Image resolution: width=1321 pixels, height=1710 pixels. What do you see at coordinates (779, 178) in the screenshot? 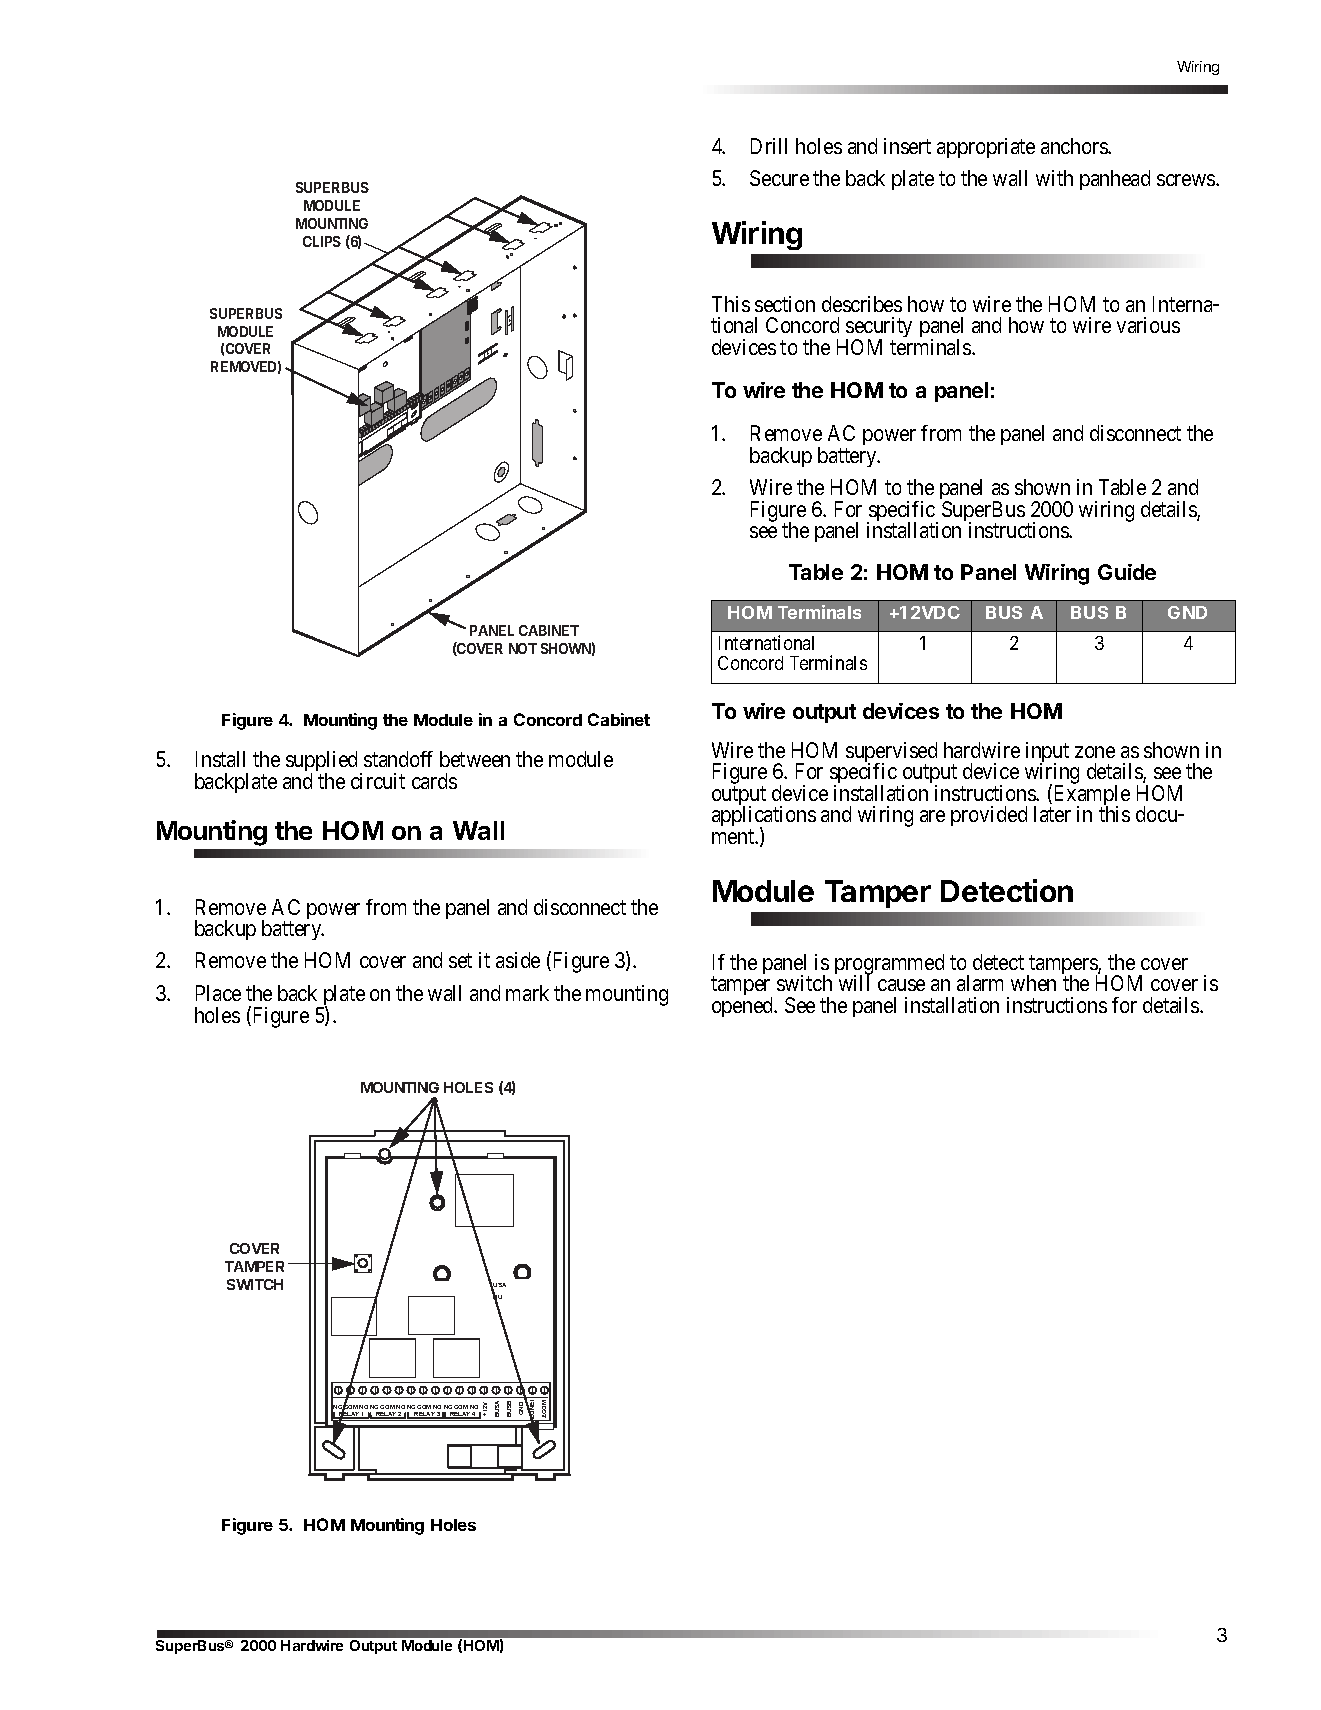
I see `Secure` at bounding box center [779, 178].
